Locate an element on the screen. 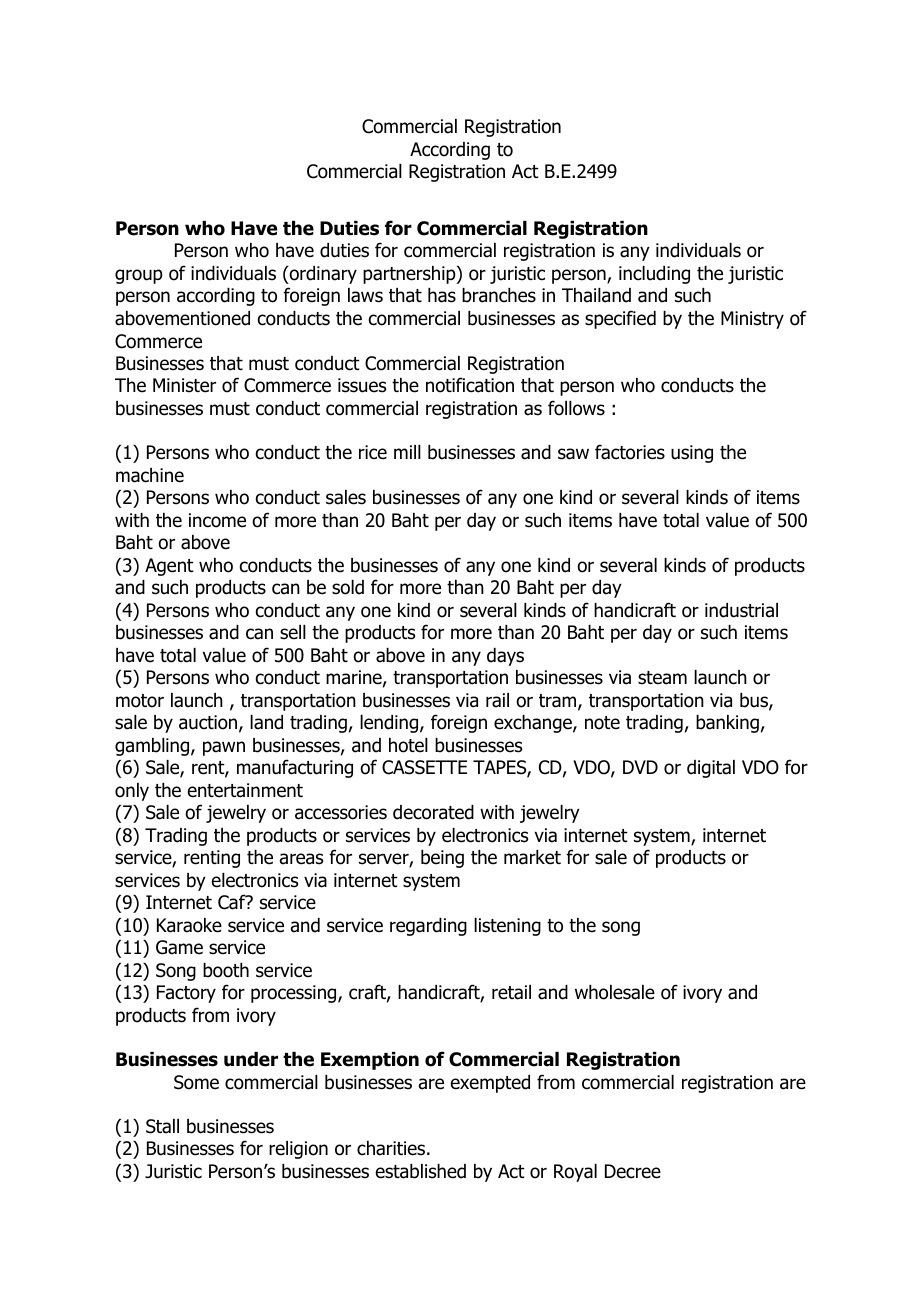  banking is located at coordinates (727, 724).
